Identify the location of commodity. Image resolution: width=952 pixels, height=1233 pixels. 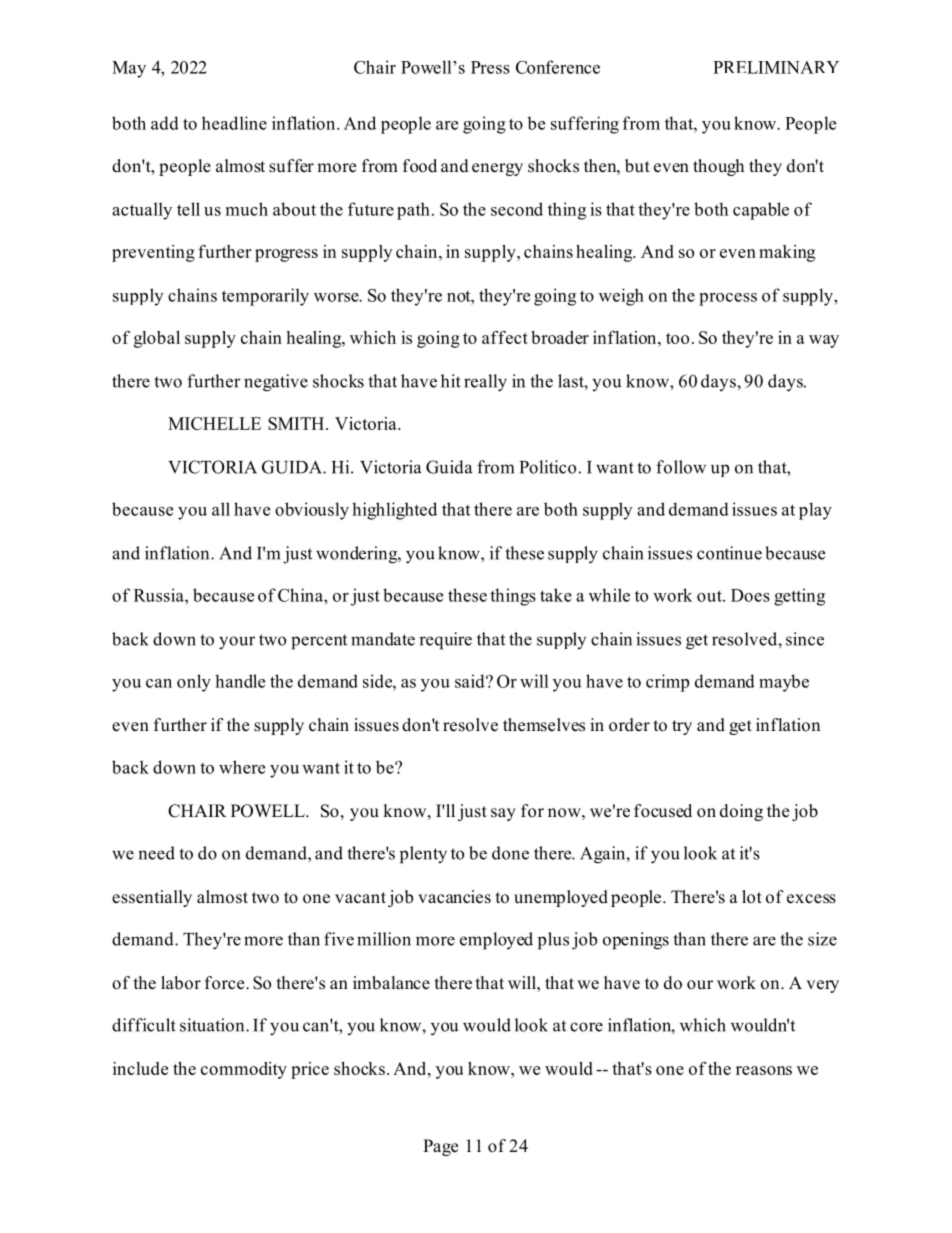
(244, 1070).
